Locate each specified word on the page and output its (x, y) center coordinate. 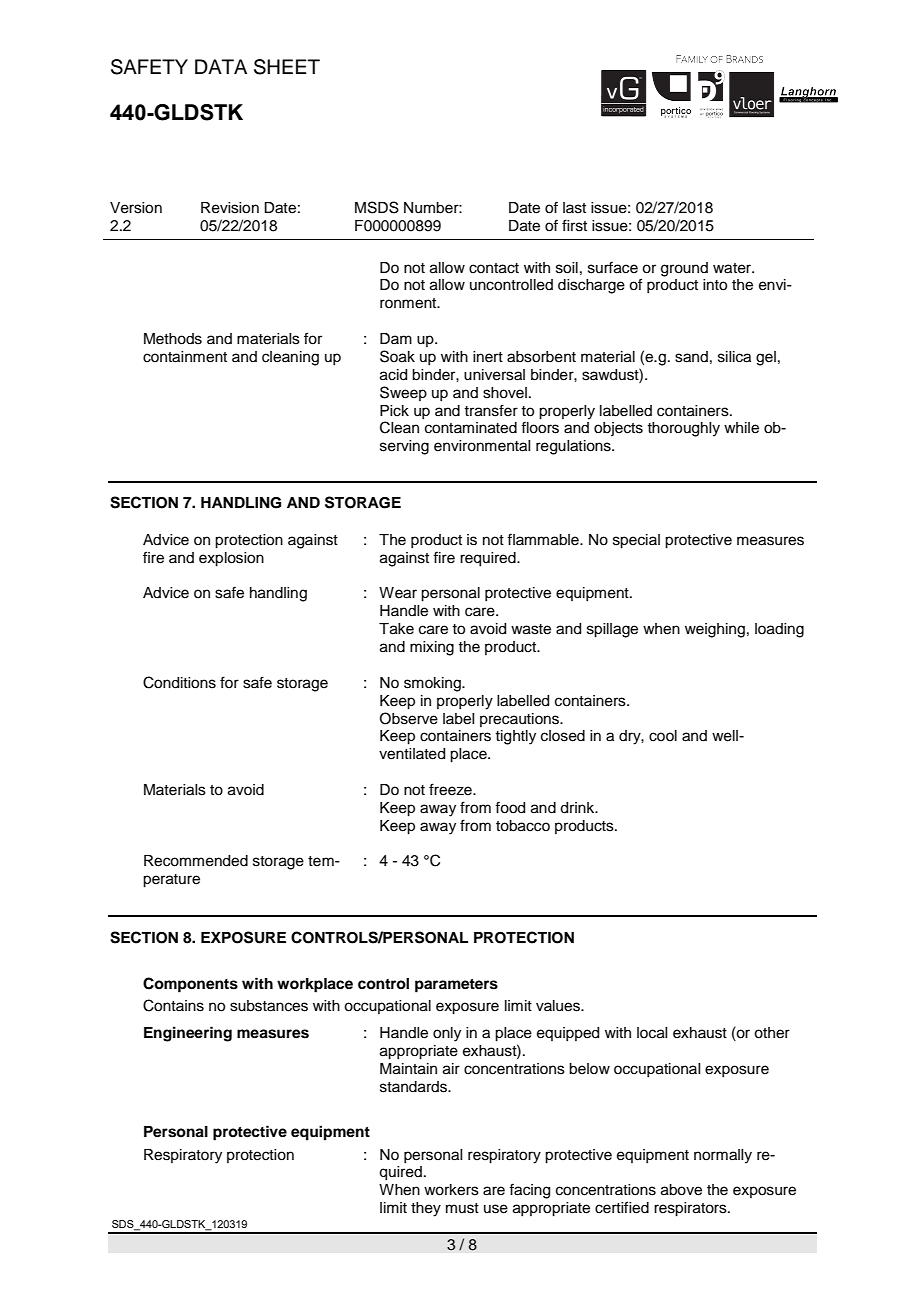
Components (190, 985)
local (652, 1033)
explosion (231, 559)
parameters (456, 986)
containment (185, 357)
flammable (544, 539)
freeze (451, 789)
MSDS (377, 207)
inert (488, 357)
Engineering (188, 1034)
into (715, 285)
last (574, 208)
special (636, 541)
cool (663, 736)
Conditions (179, 682)
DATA (221, 66)
